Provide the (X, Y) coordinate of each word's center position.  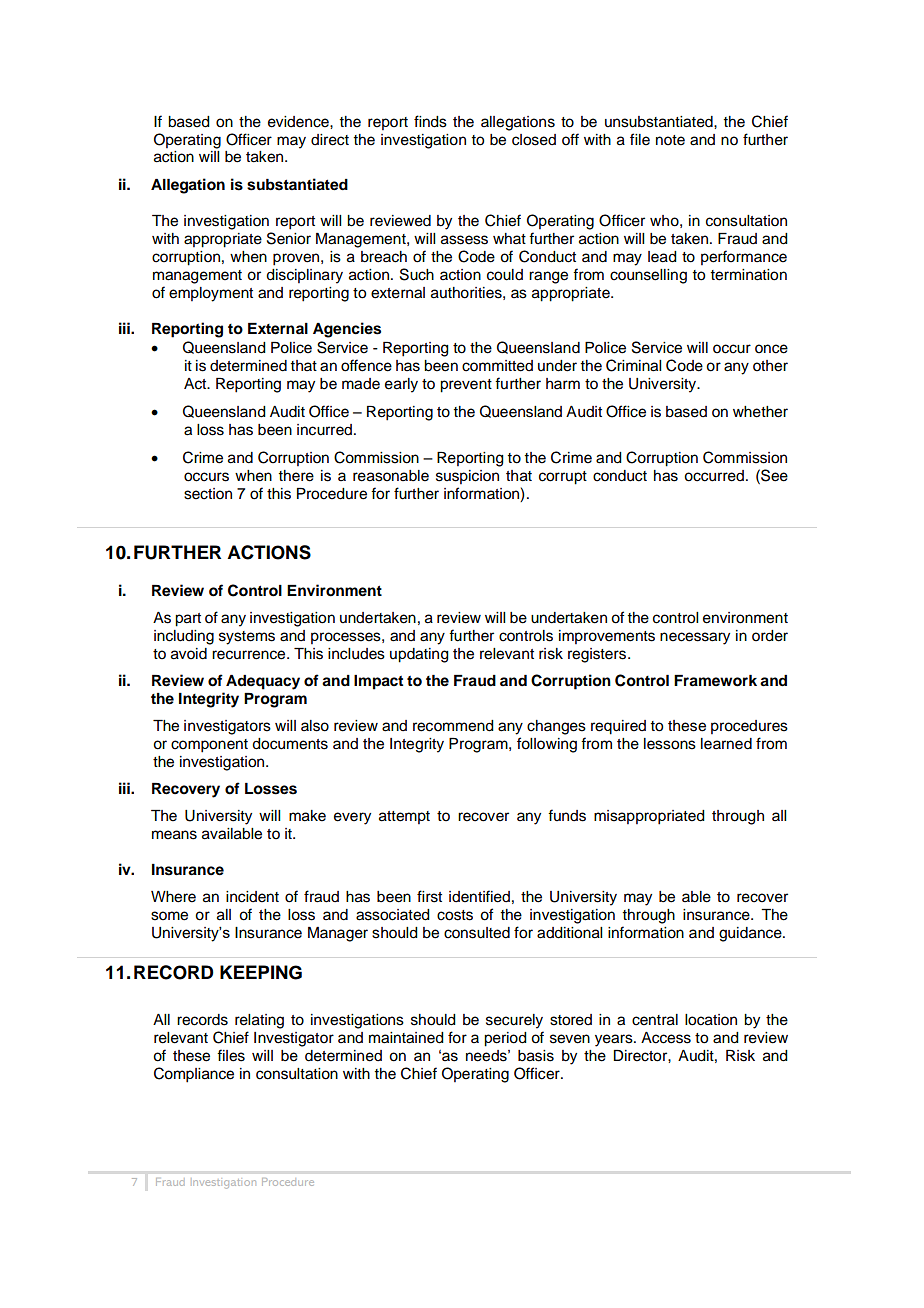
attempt (404, 817)
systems (247, 638)
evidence (299, 122)
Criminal (633, 365)
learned (726, 744)
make (307, 816)
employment (211, 294)
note (670, 140)
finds (430, 121)
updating (419, 655)
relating (259, 1021)
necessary (695, 638)
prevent (466, 386)
